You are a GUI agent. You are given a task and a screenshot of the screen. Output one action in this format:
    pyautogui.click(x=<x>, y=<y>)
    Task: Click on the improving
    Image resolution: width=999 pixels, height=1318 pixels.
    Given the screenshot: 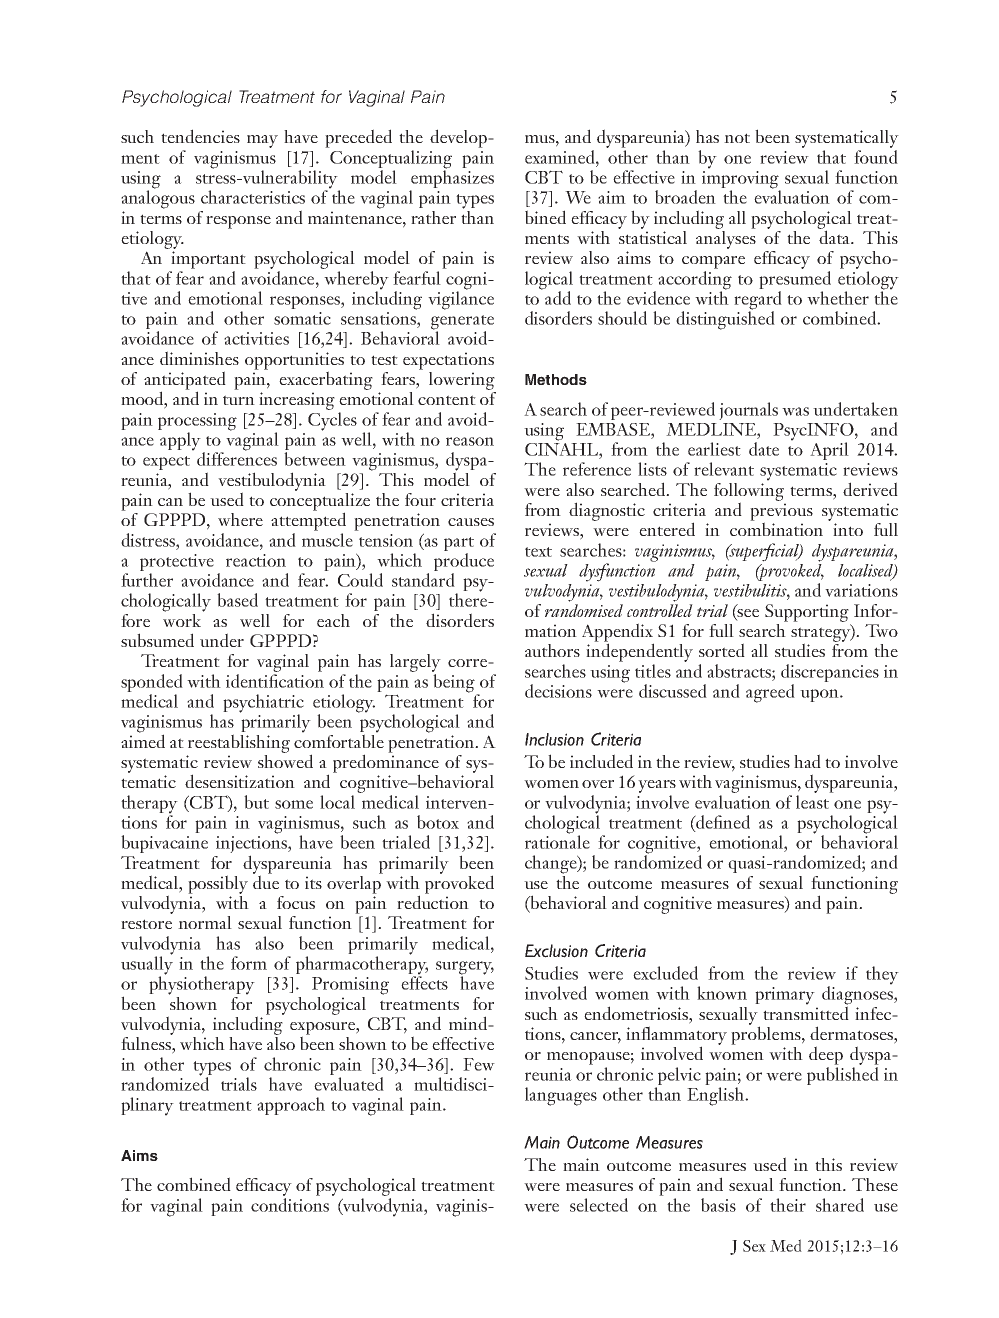 What is the action you would take?
    pyautogui.click(x=741, y=181)
